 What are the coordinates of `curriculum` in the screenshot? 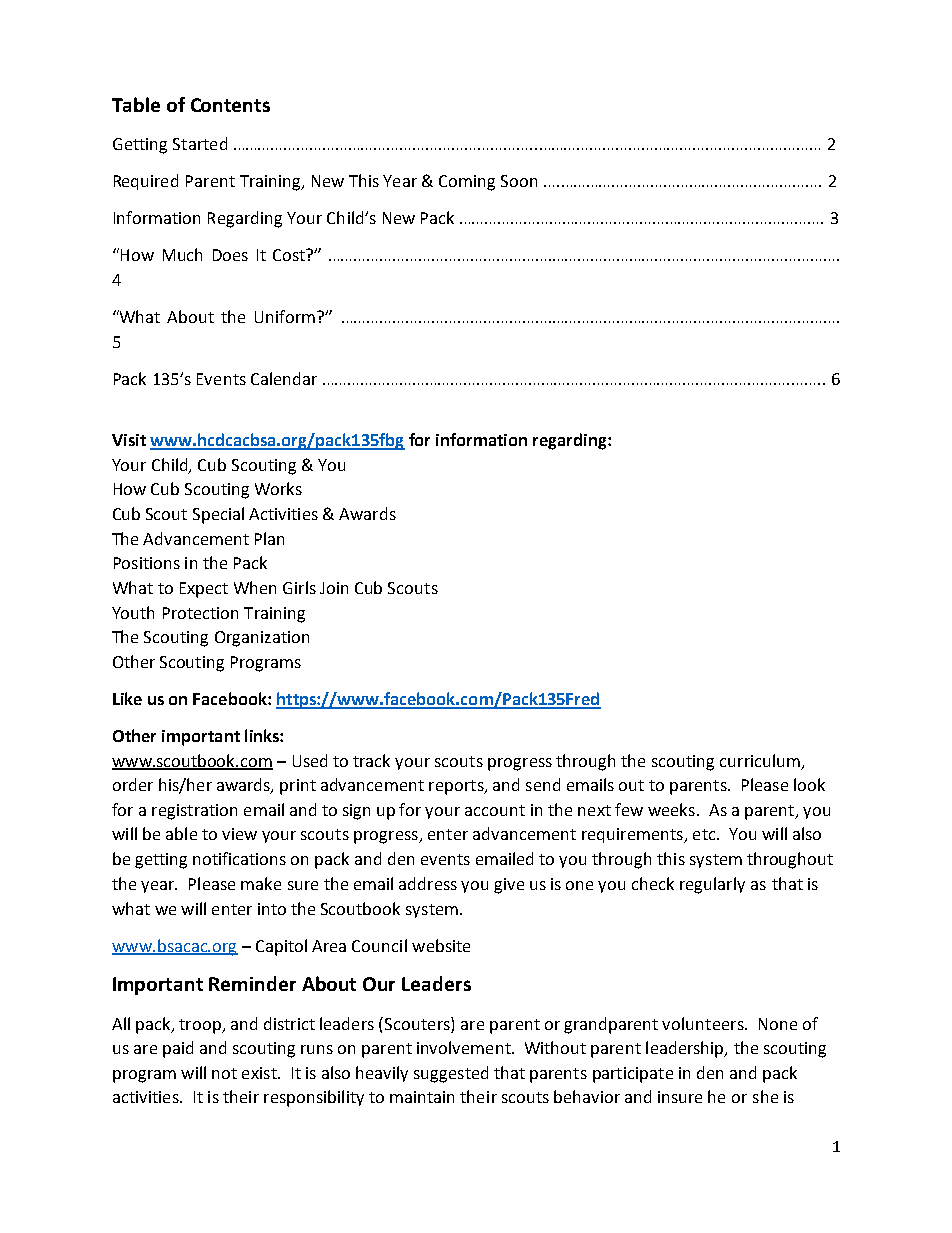 It's located at (760, 760).
